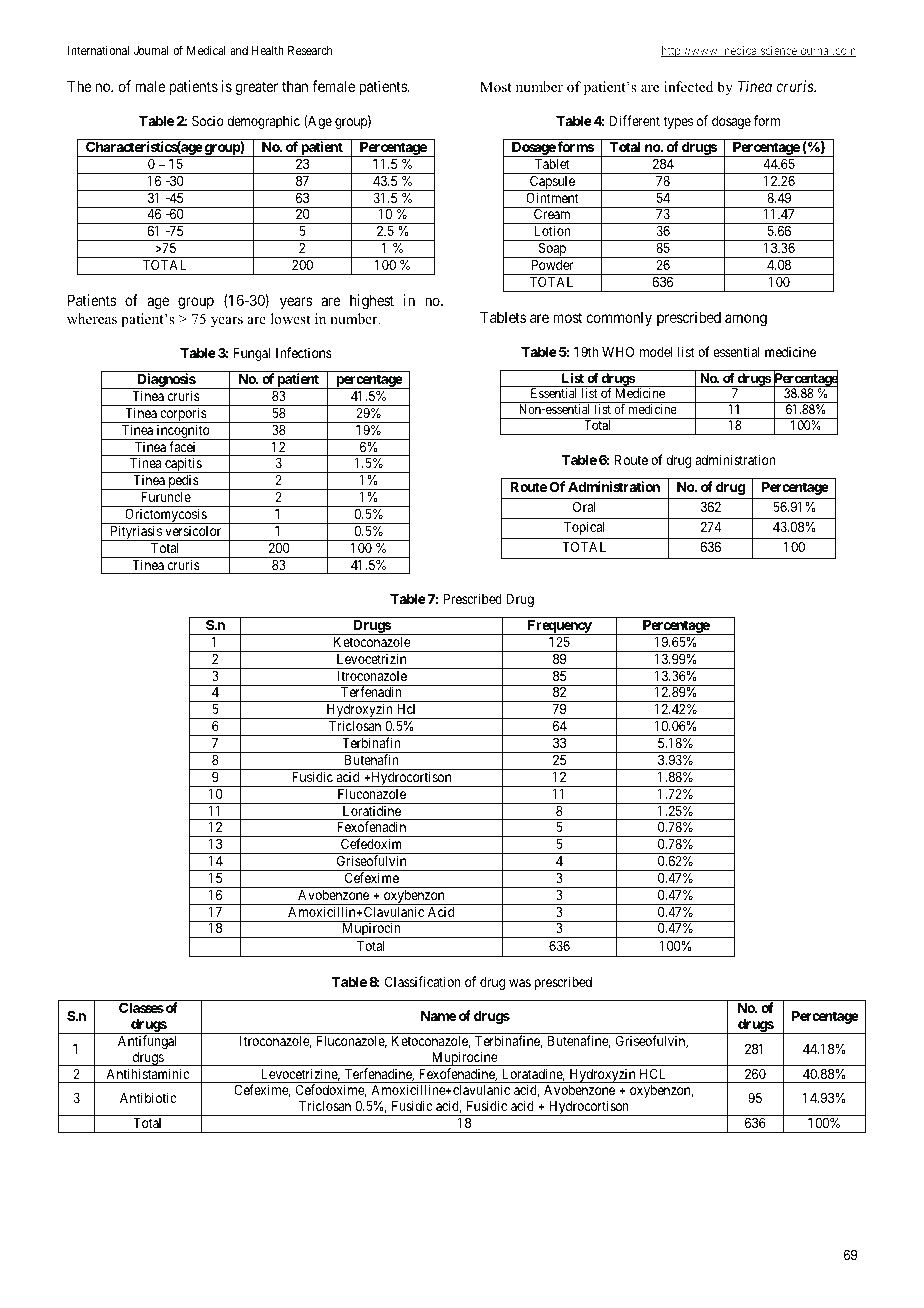 This screenshot has width=924, height=1308. What do you see at coordinates (310, 50) in the screenshot?
I see `Research` at bounding box center [310, 50].
